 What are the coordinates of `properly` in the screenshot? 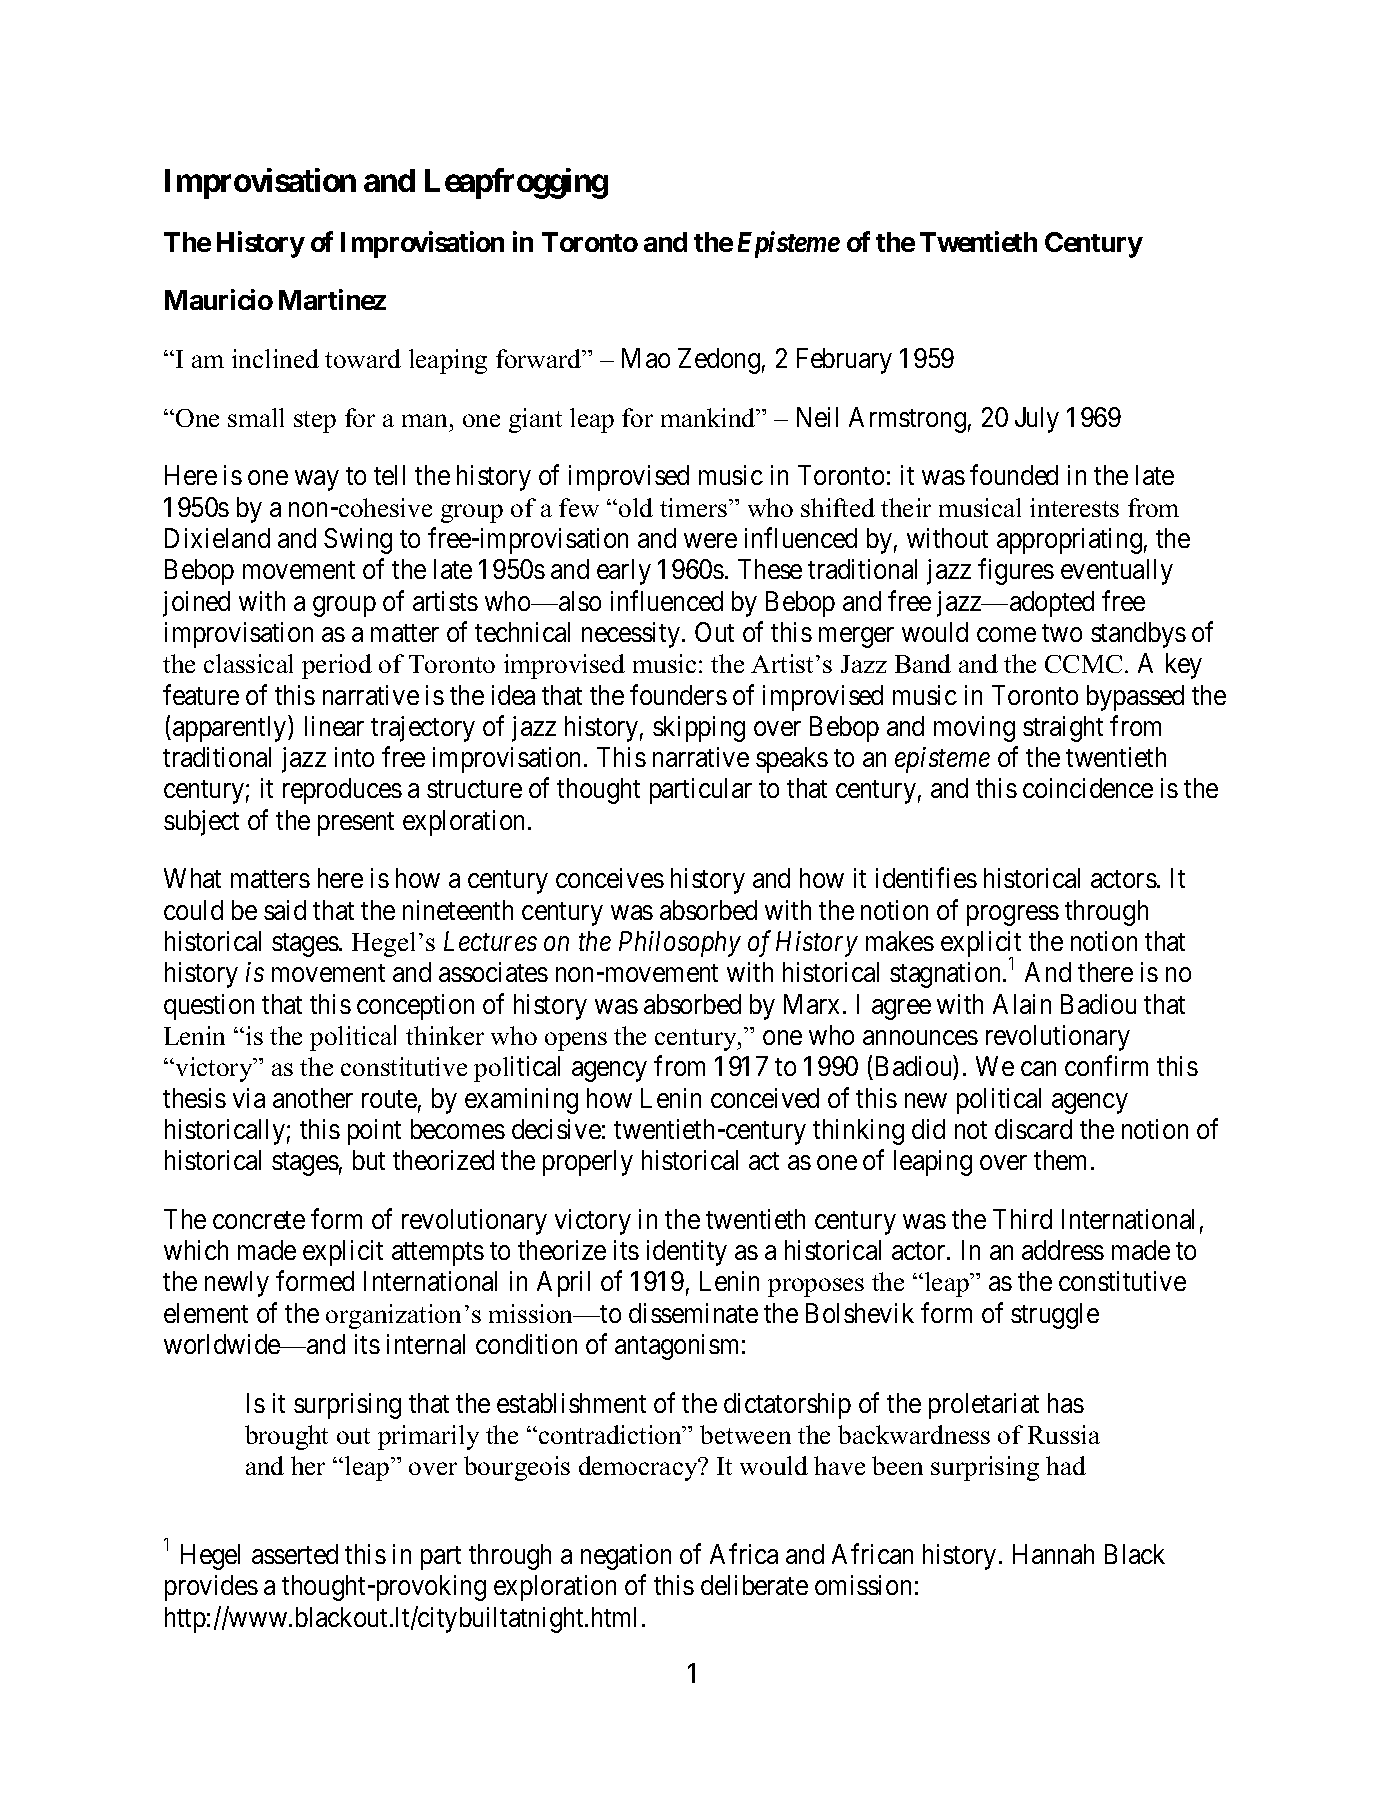 It's located at (588, 1163).
